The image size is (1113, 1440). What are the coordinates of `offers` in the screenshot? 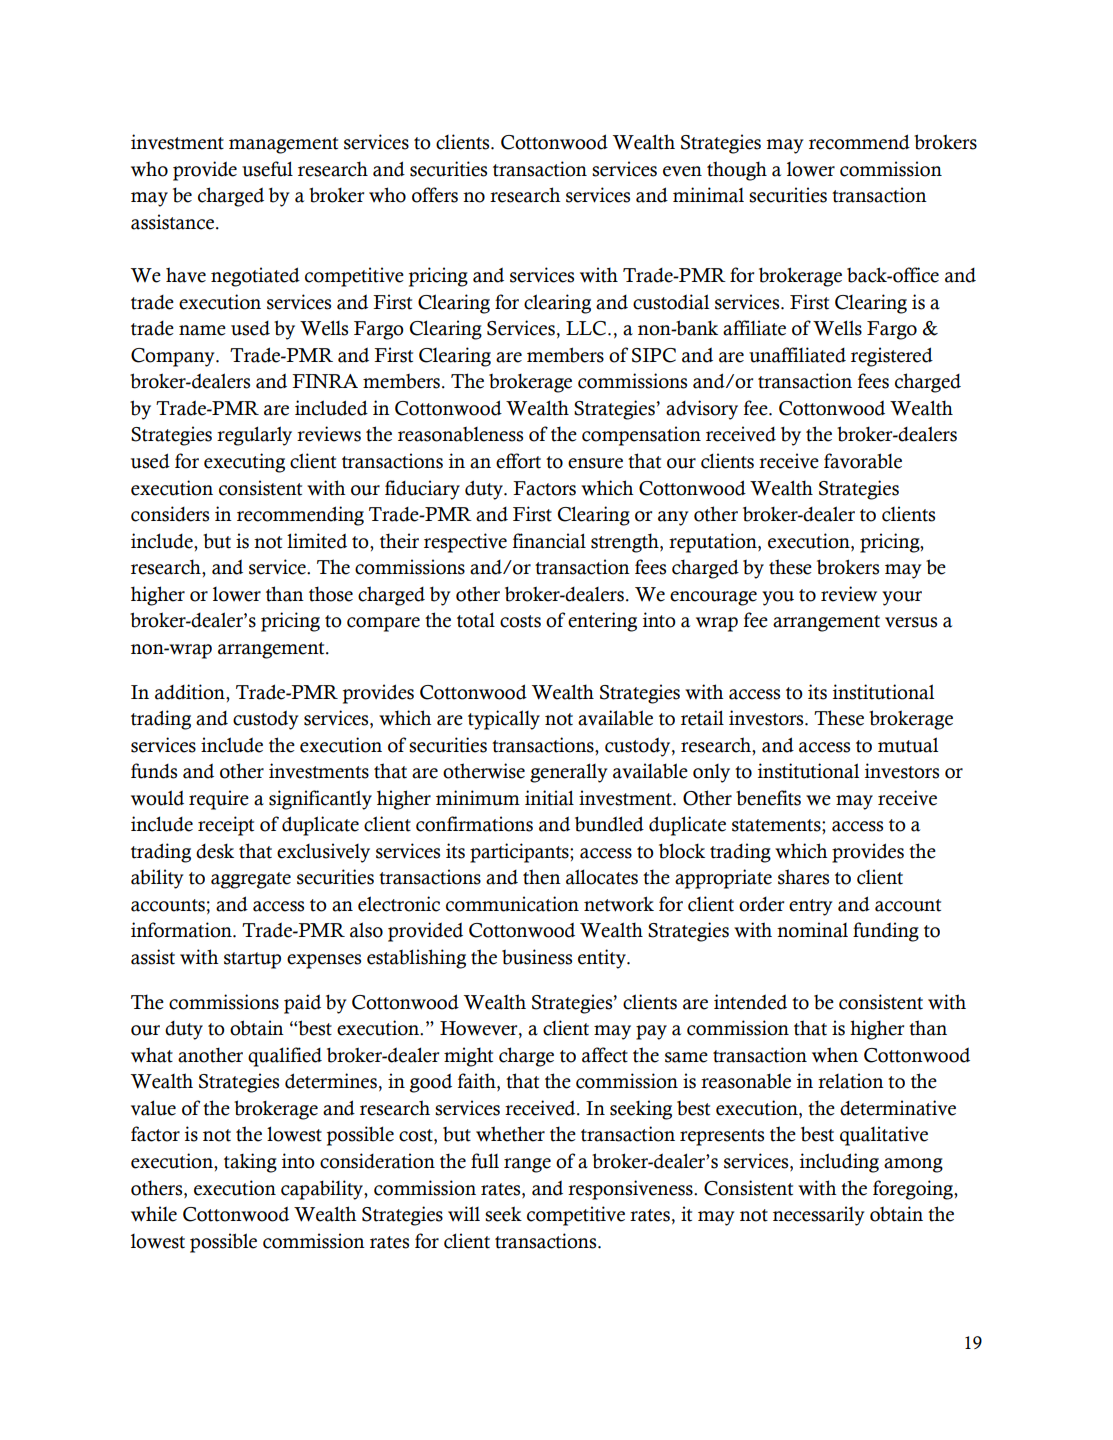 It's located at (435, 195).
